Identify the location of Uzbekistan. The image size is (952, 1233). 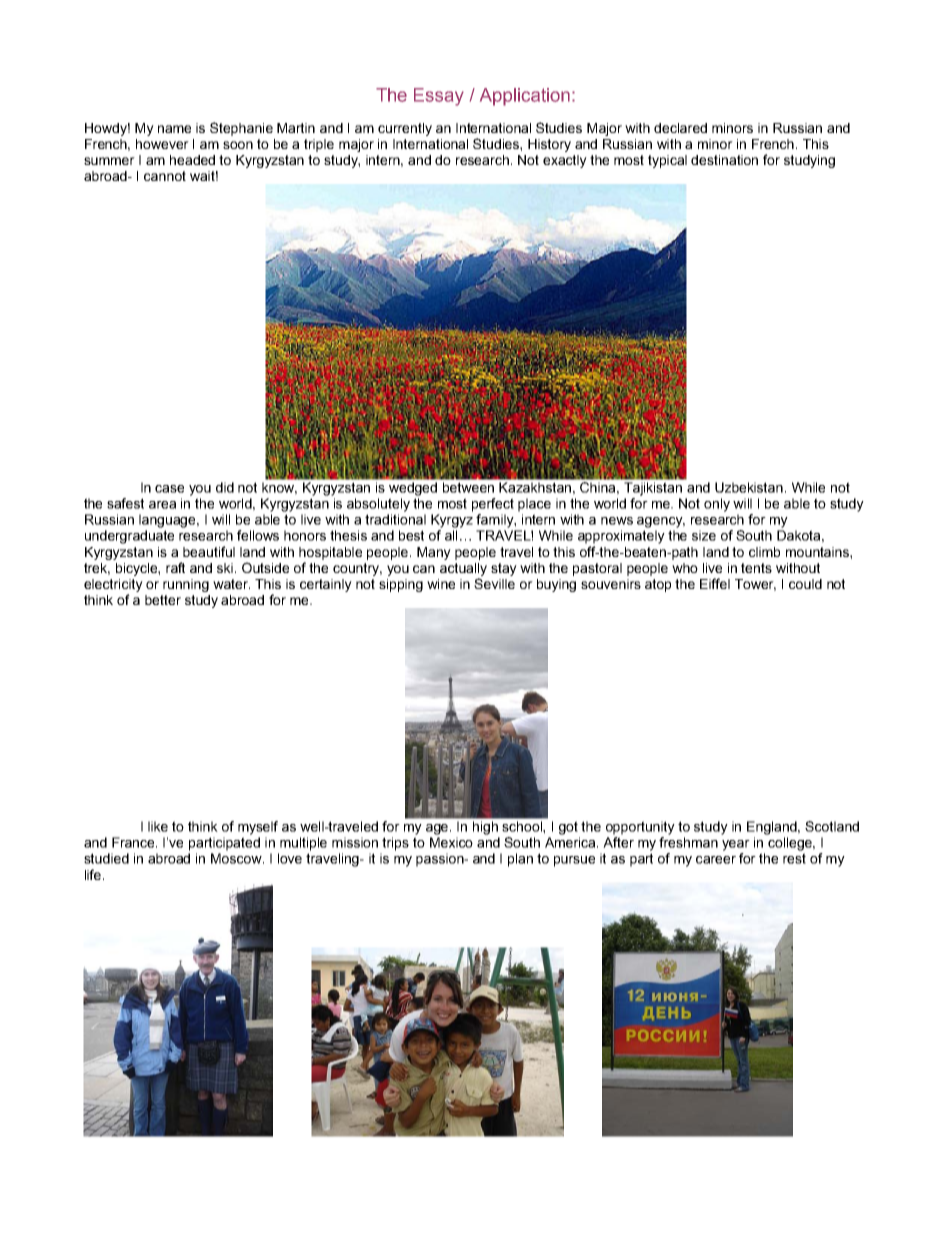
(749, 487).
